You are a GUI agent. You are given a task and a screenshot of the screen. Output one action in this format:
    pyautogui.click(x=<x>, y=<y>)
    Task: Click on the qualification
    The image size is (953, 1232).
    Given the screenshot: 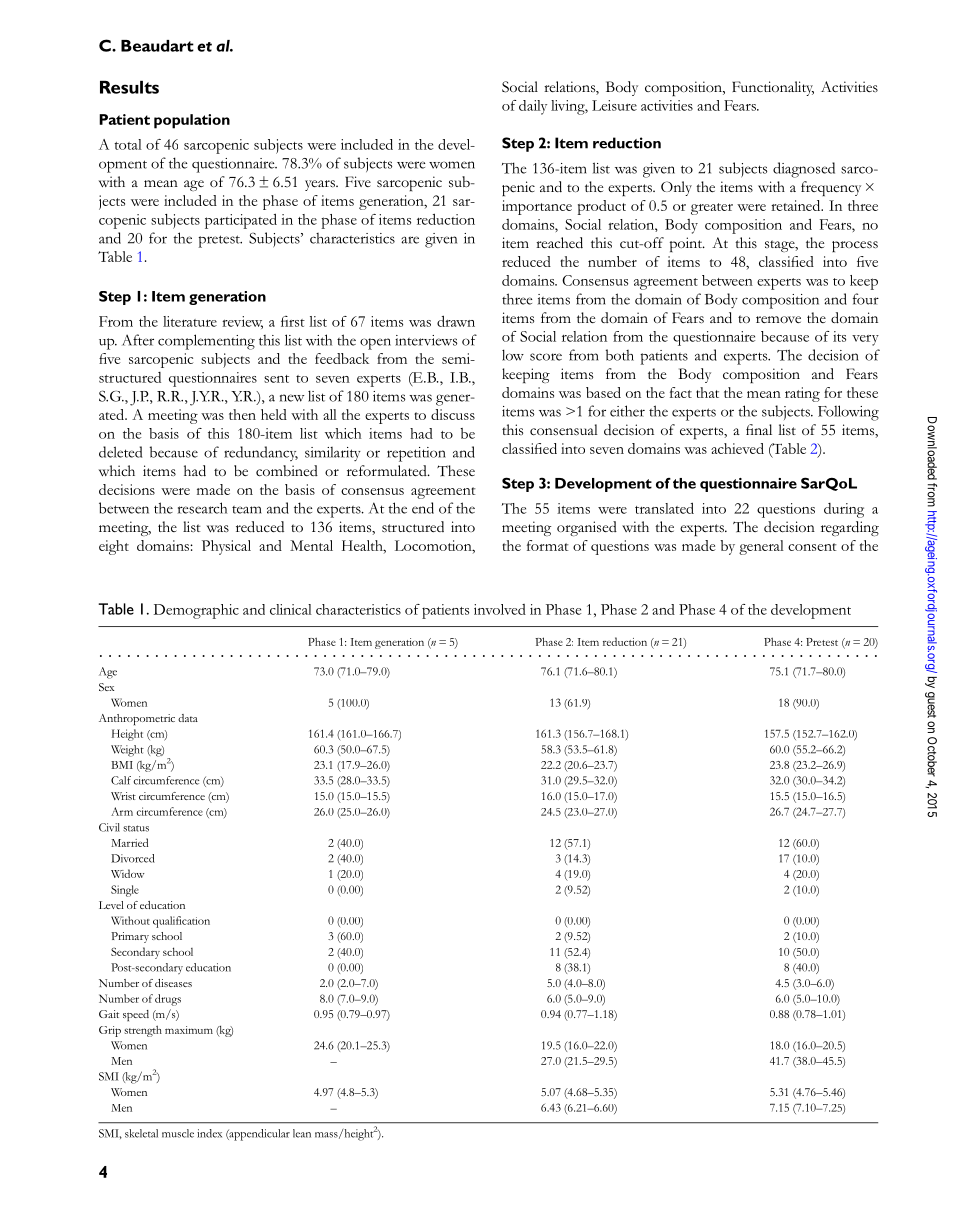 What is the action you would take?
    pyautogui.click(x=181, y=922)
